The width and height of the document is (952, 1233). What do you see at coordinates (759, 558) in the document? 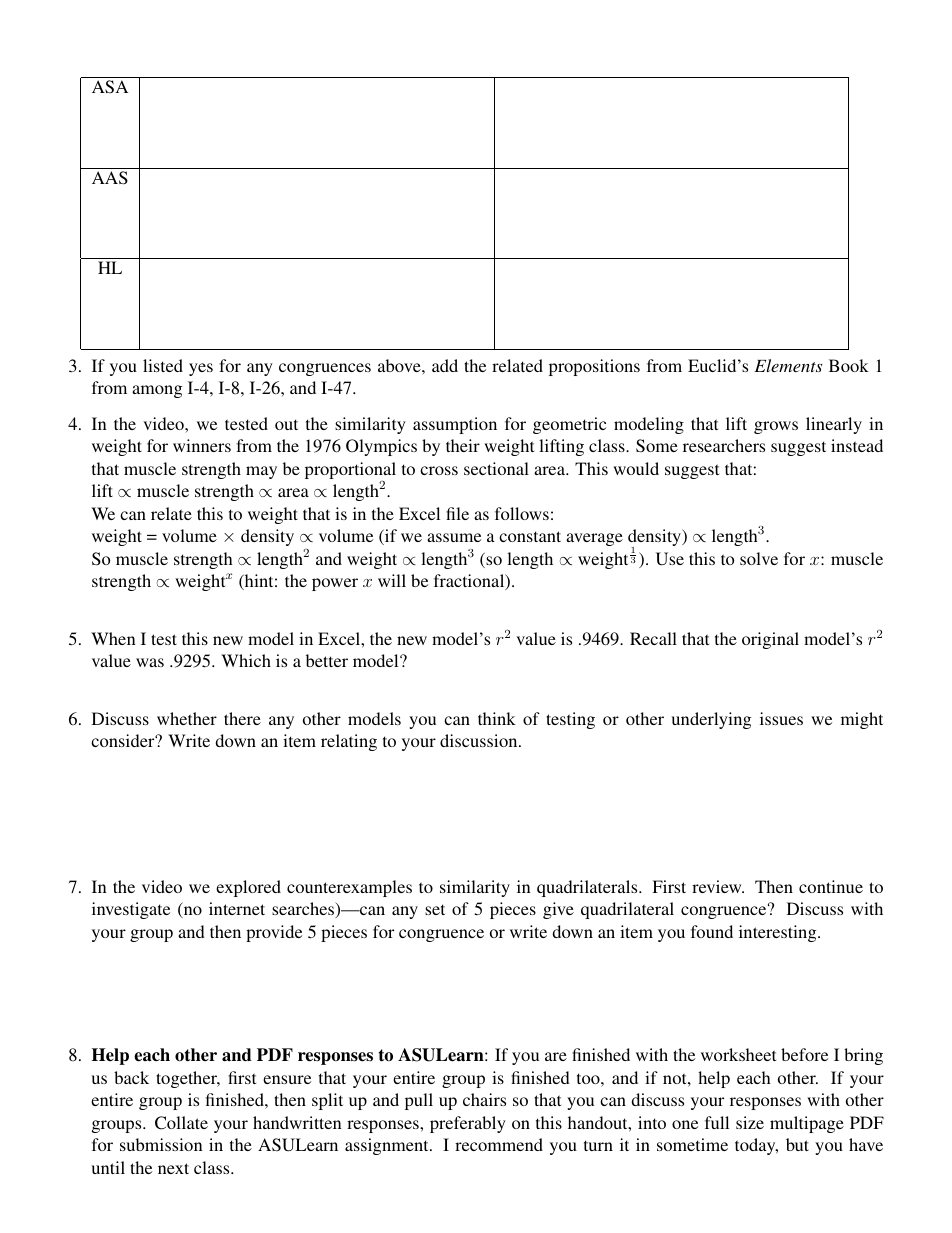
I see `solve` at bounding box center [759, 558].
